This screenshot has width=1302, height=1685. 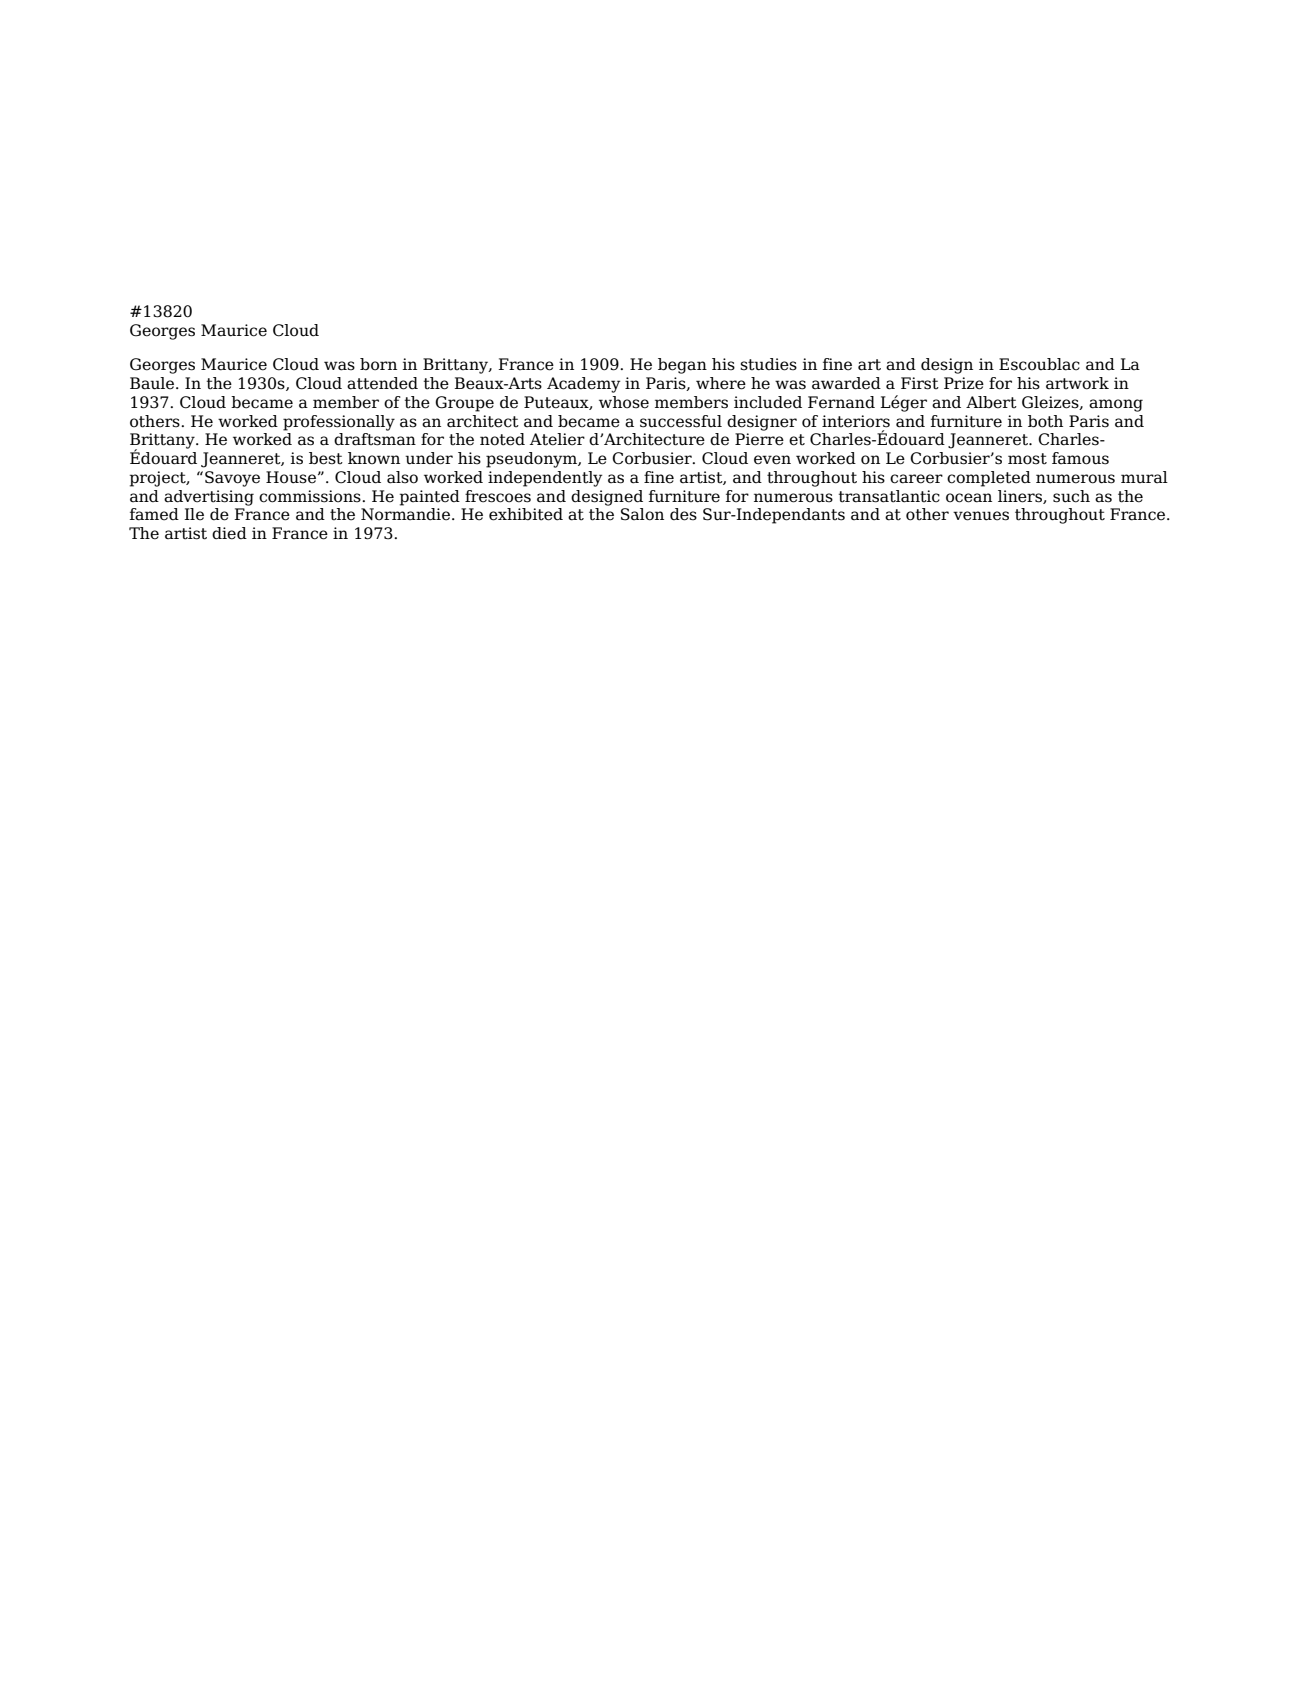 What do you see at coordinates (311, 496) in the screenshot?
I see `commissions` at bounding box center [311, 496].
